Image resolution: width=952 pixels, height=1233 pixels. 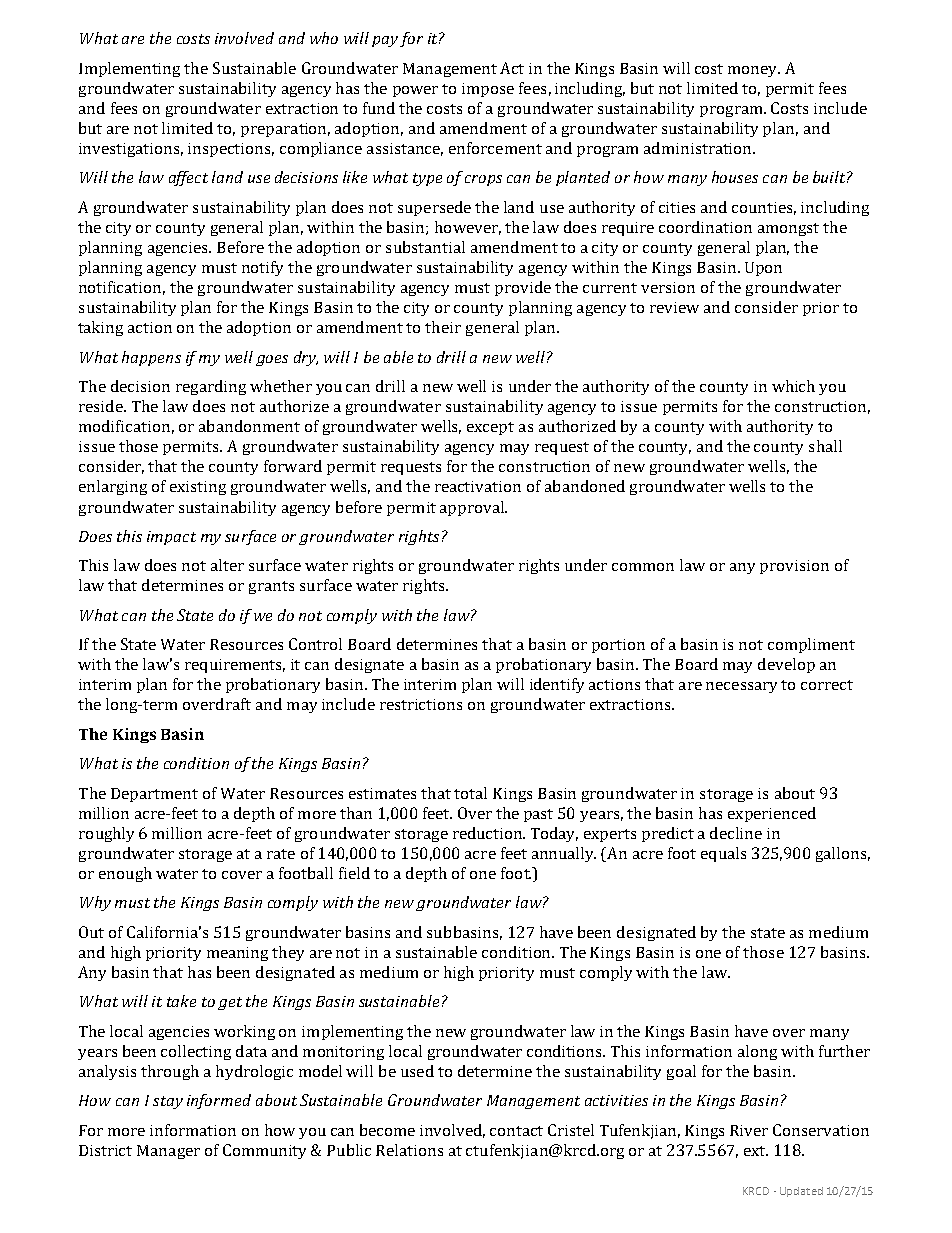 I want to click on Manager, so click(x=168, y=1152).
